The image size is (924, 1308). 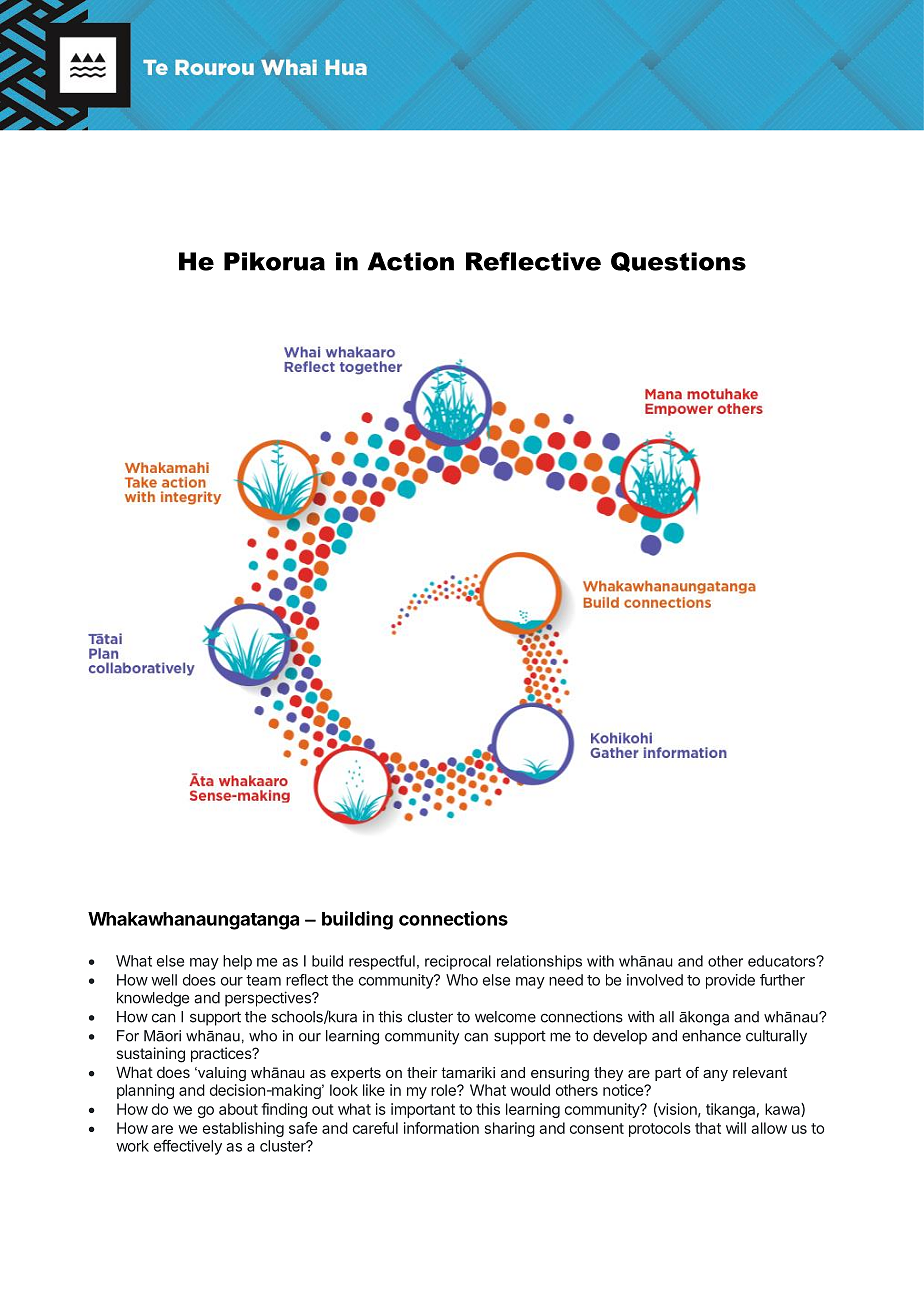 What do you see at coordinates (539, 962) in the screenshot?
I see `relationships` at bounding box center [539, 962].
